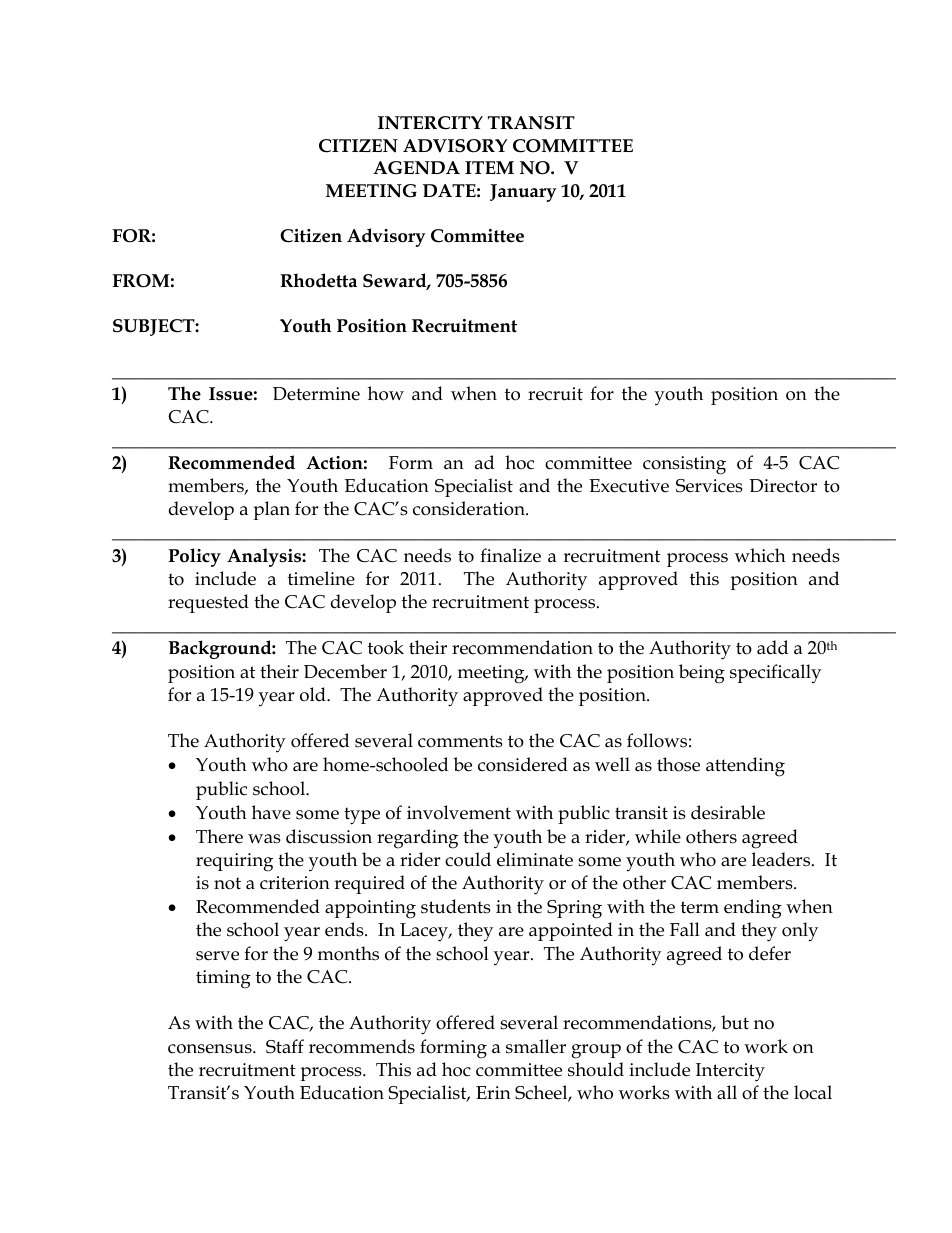 Image resolution: width=952 pixels, height=1233 pixels. I want to click on finalize, so click(510, 555).
